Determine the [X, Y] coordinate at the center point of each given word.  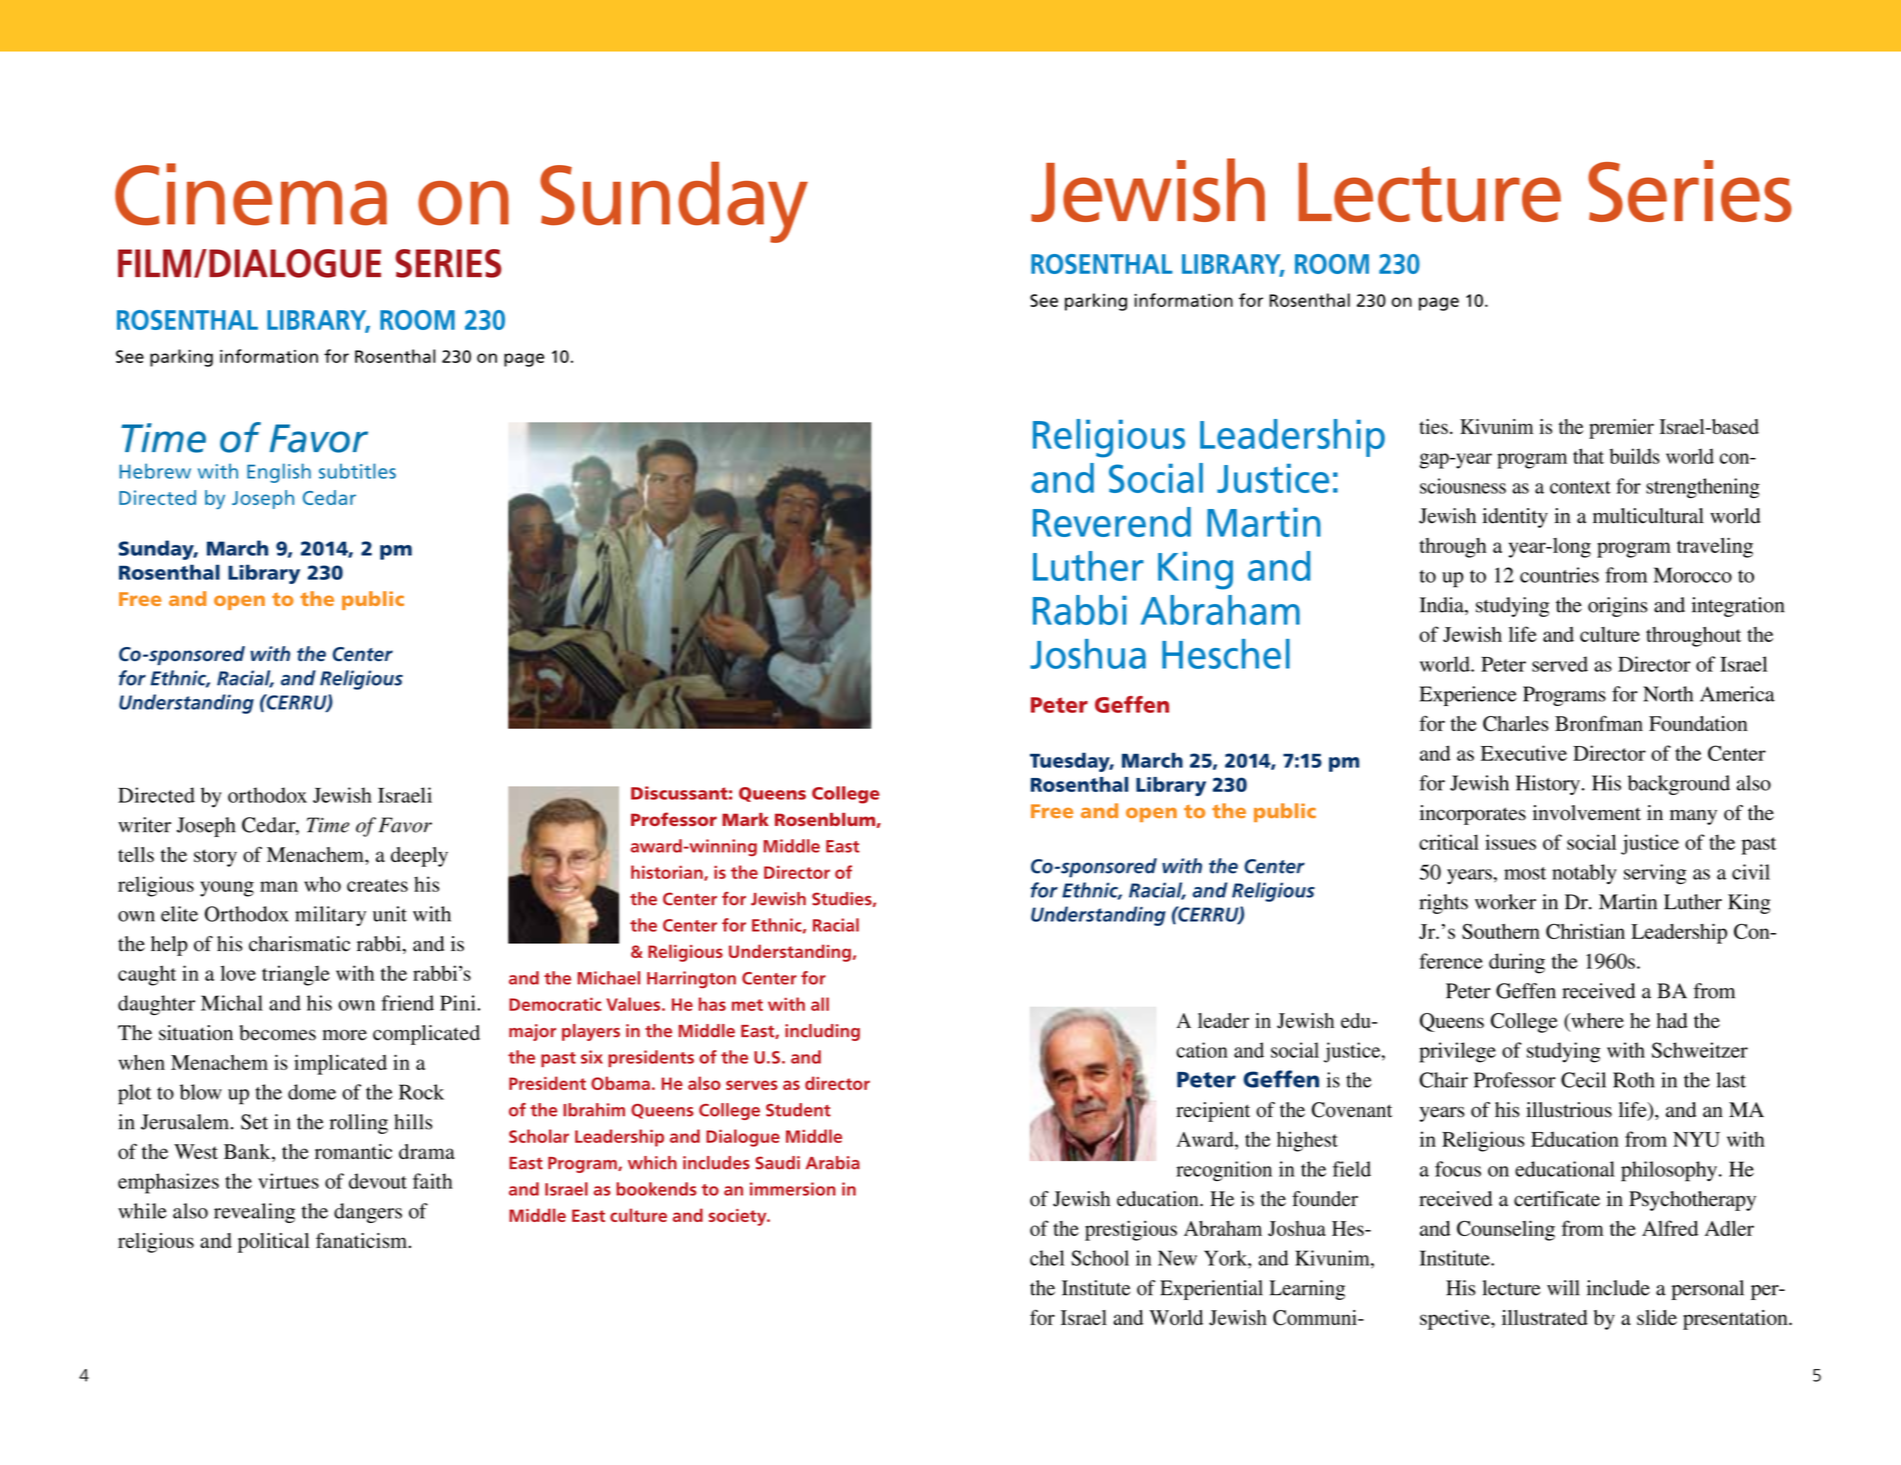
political [273, 1243]
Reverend [1112, 522]
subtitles [357, 471]
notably [1584, 874]
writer [144, 825]
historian [668, 873]
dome [312, 1092]
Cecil [1583, 1080]
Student [798, 1110]
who [322, 884]
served [1560, 664]
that [1588, 456]
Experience [1468, 696]
